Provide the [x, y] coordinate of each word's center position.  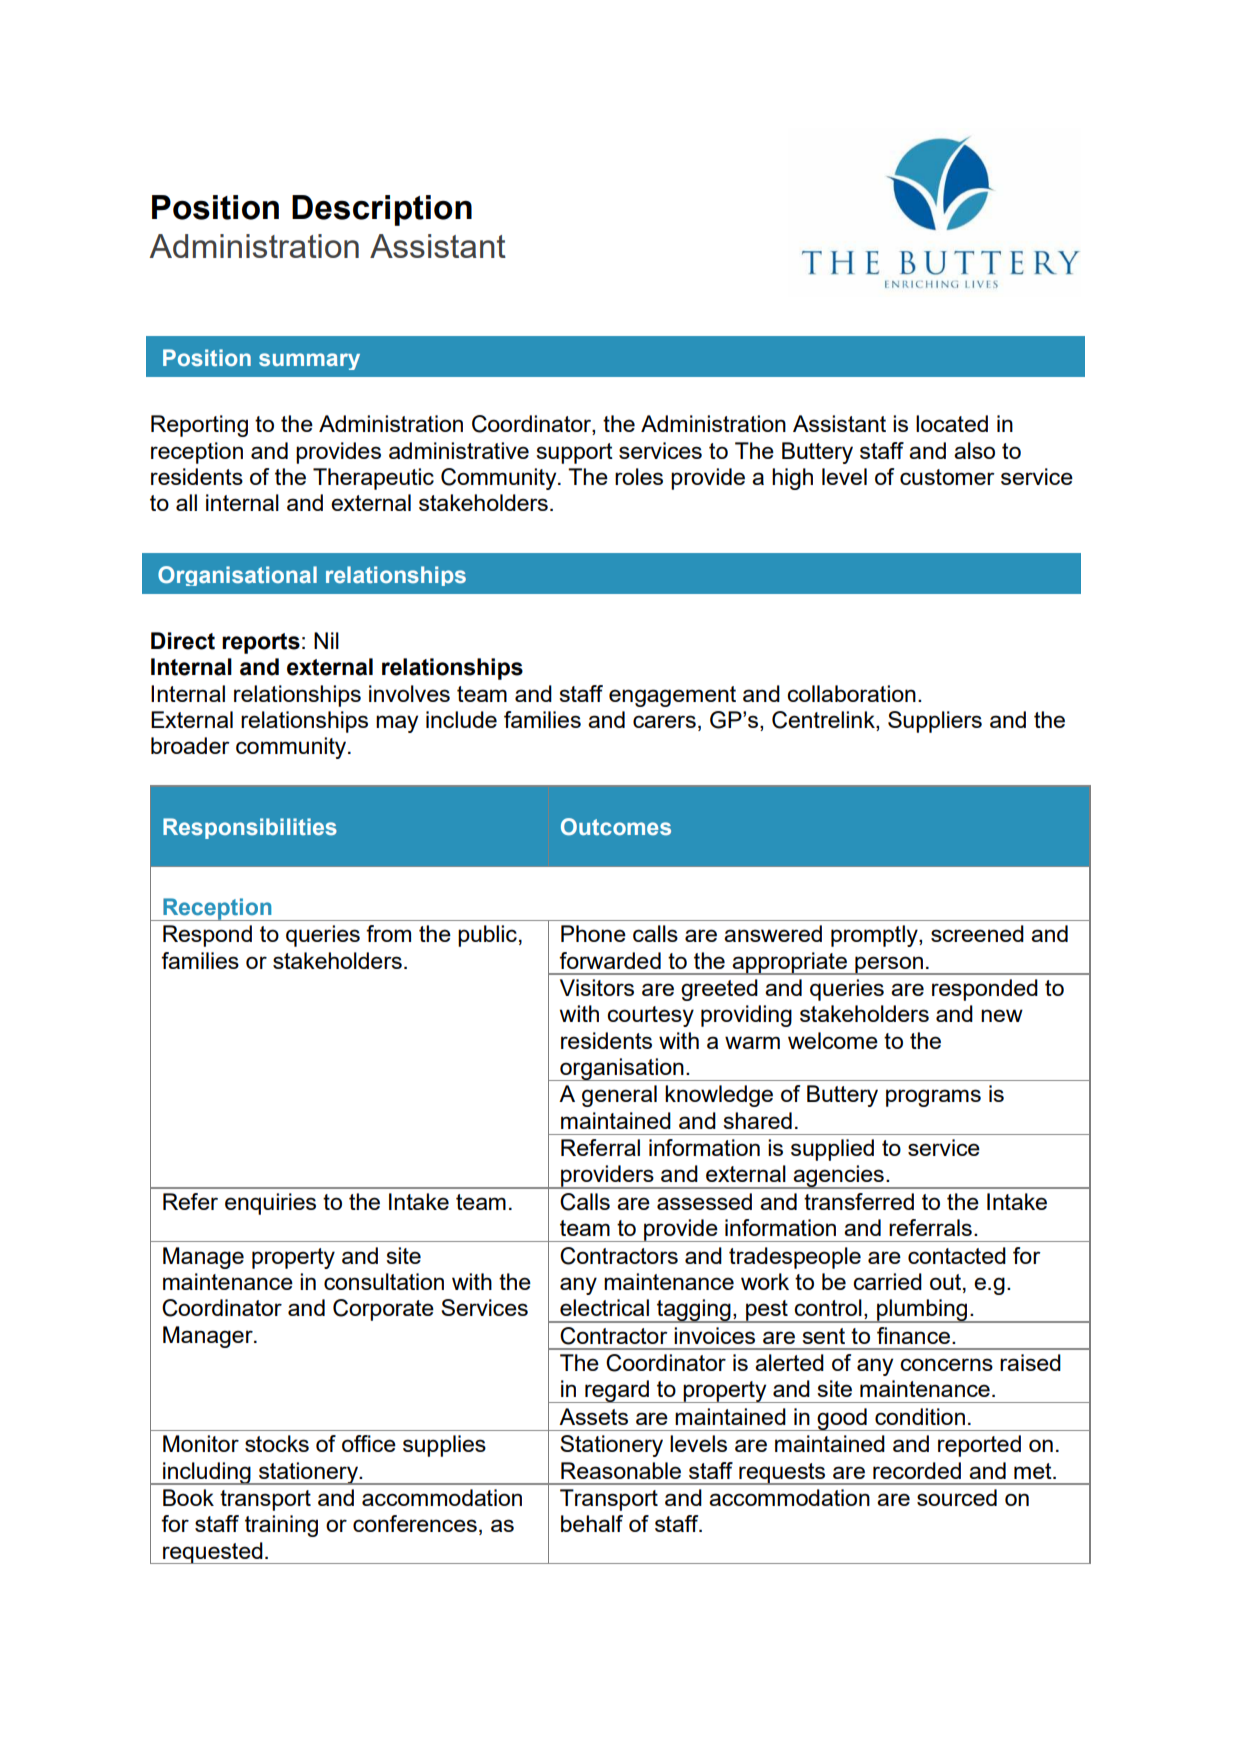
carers [664, 721]
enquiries [270, 1204]
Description [382, 210]
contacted [957, 1255]
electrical [604, 1307]
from [388, 933]
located [952, 423]
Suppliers [935, 722]
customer [947, 477]
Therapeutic [373, 479]
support [574, 453]
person [889, 965]
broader [190, 745]
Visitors [597, 987]
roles [639, 476]
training [281, 1526]
